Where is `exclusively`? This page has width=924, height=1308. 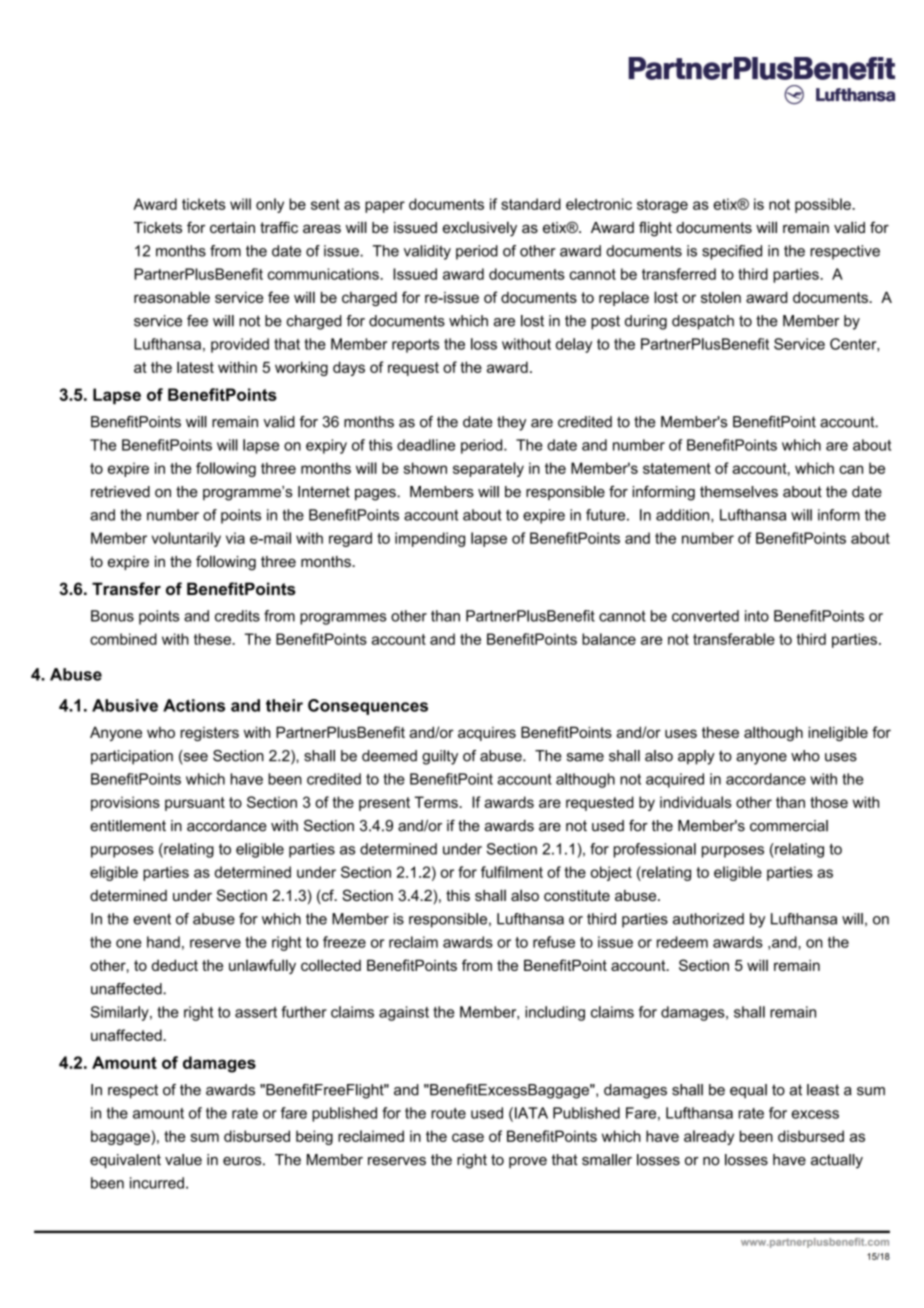
exclusively is located at coordinates (480, 229).
